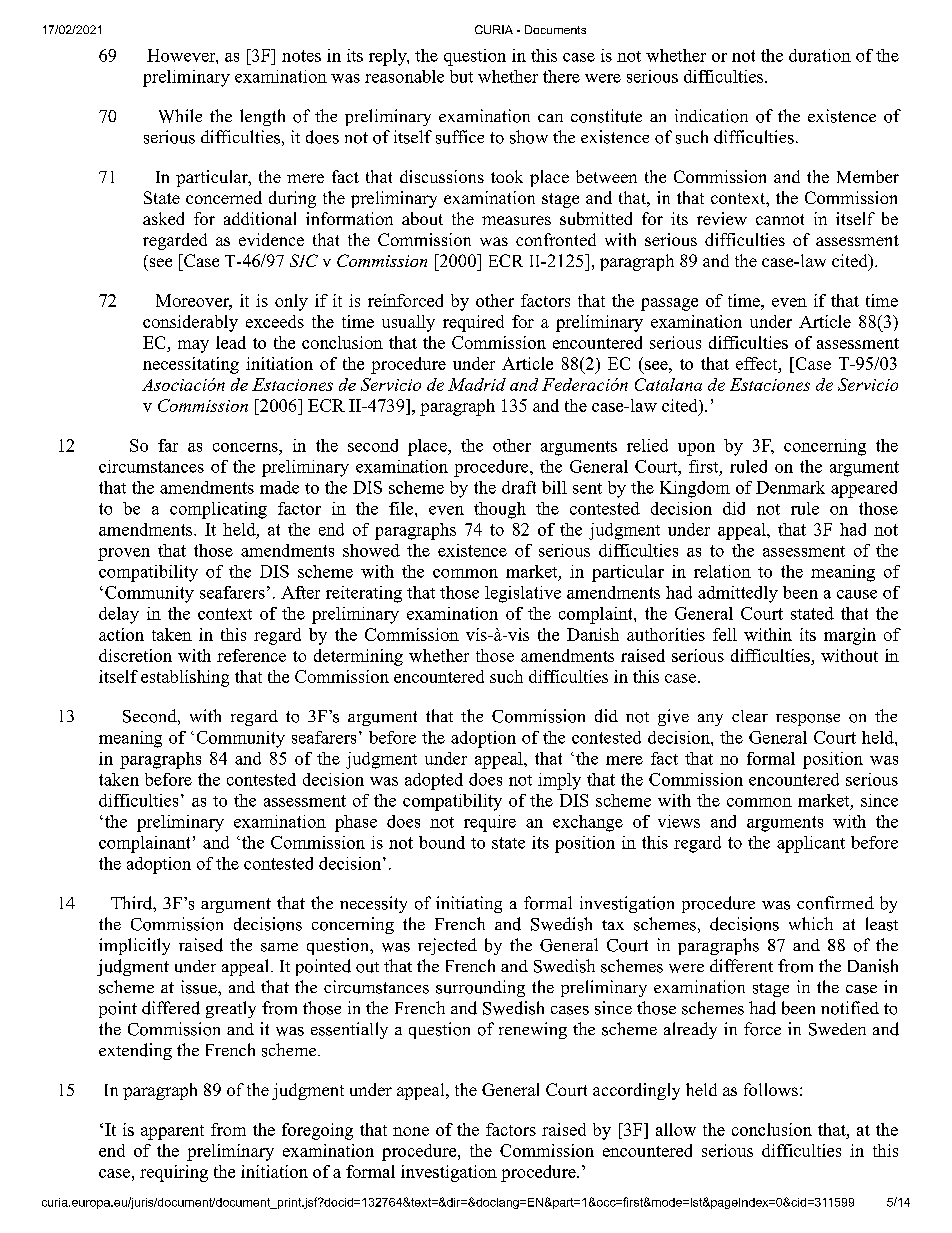 This screenshot has height=1233, width=952. I want to click on Madrid, so click(477, 384).
